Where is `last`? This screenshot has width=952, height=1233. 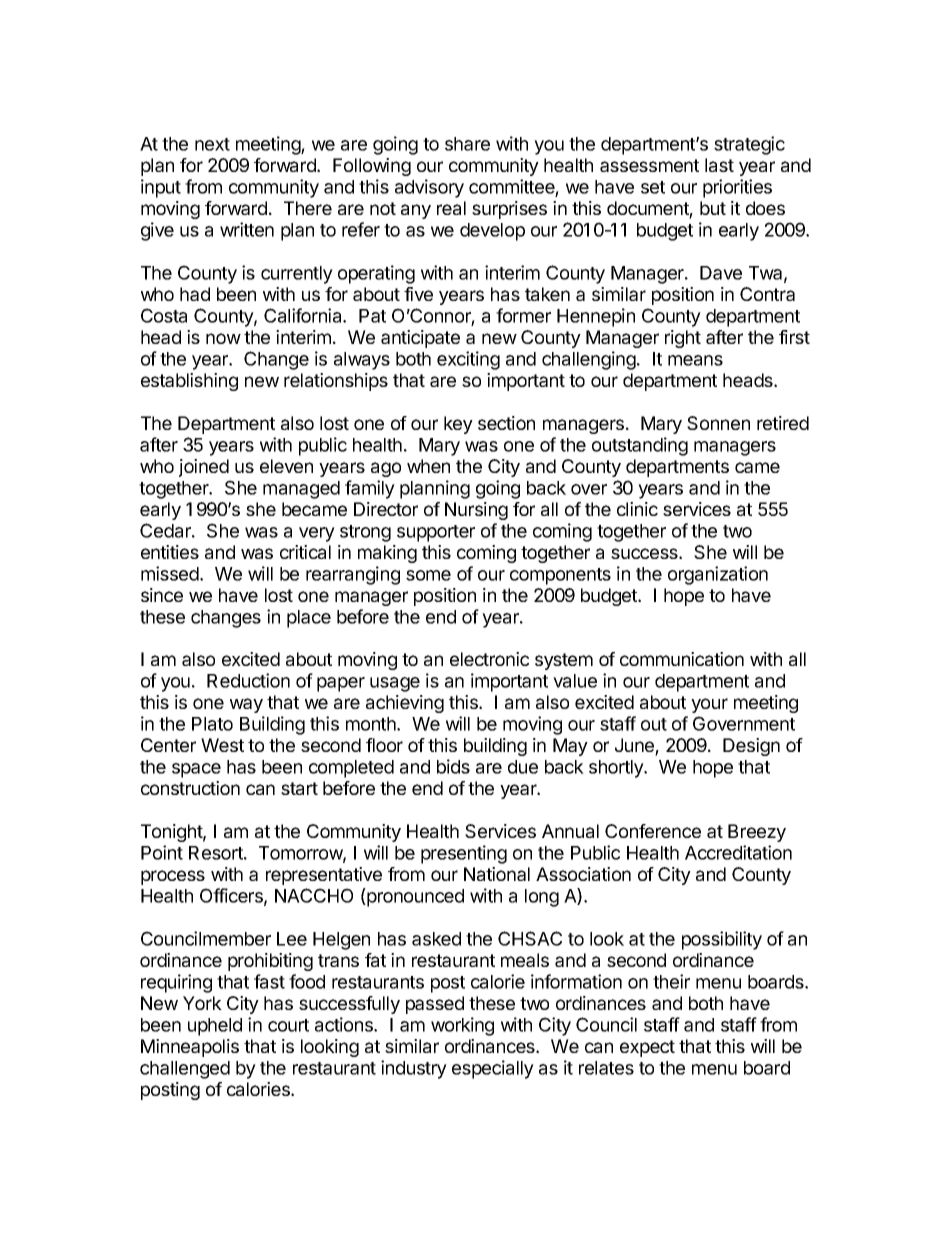
last is located at coordinates (719, 165).
